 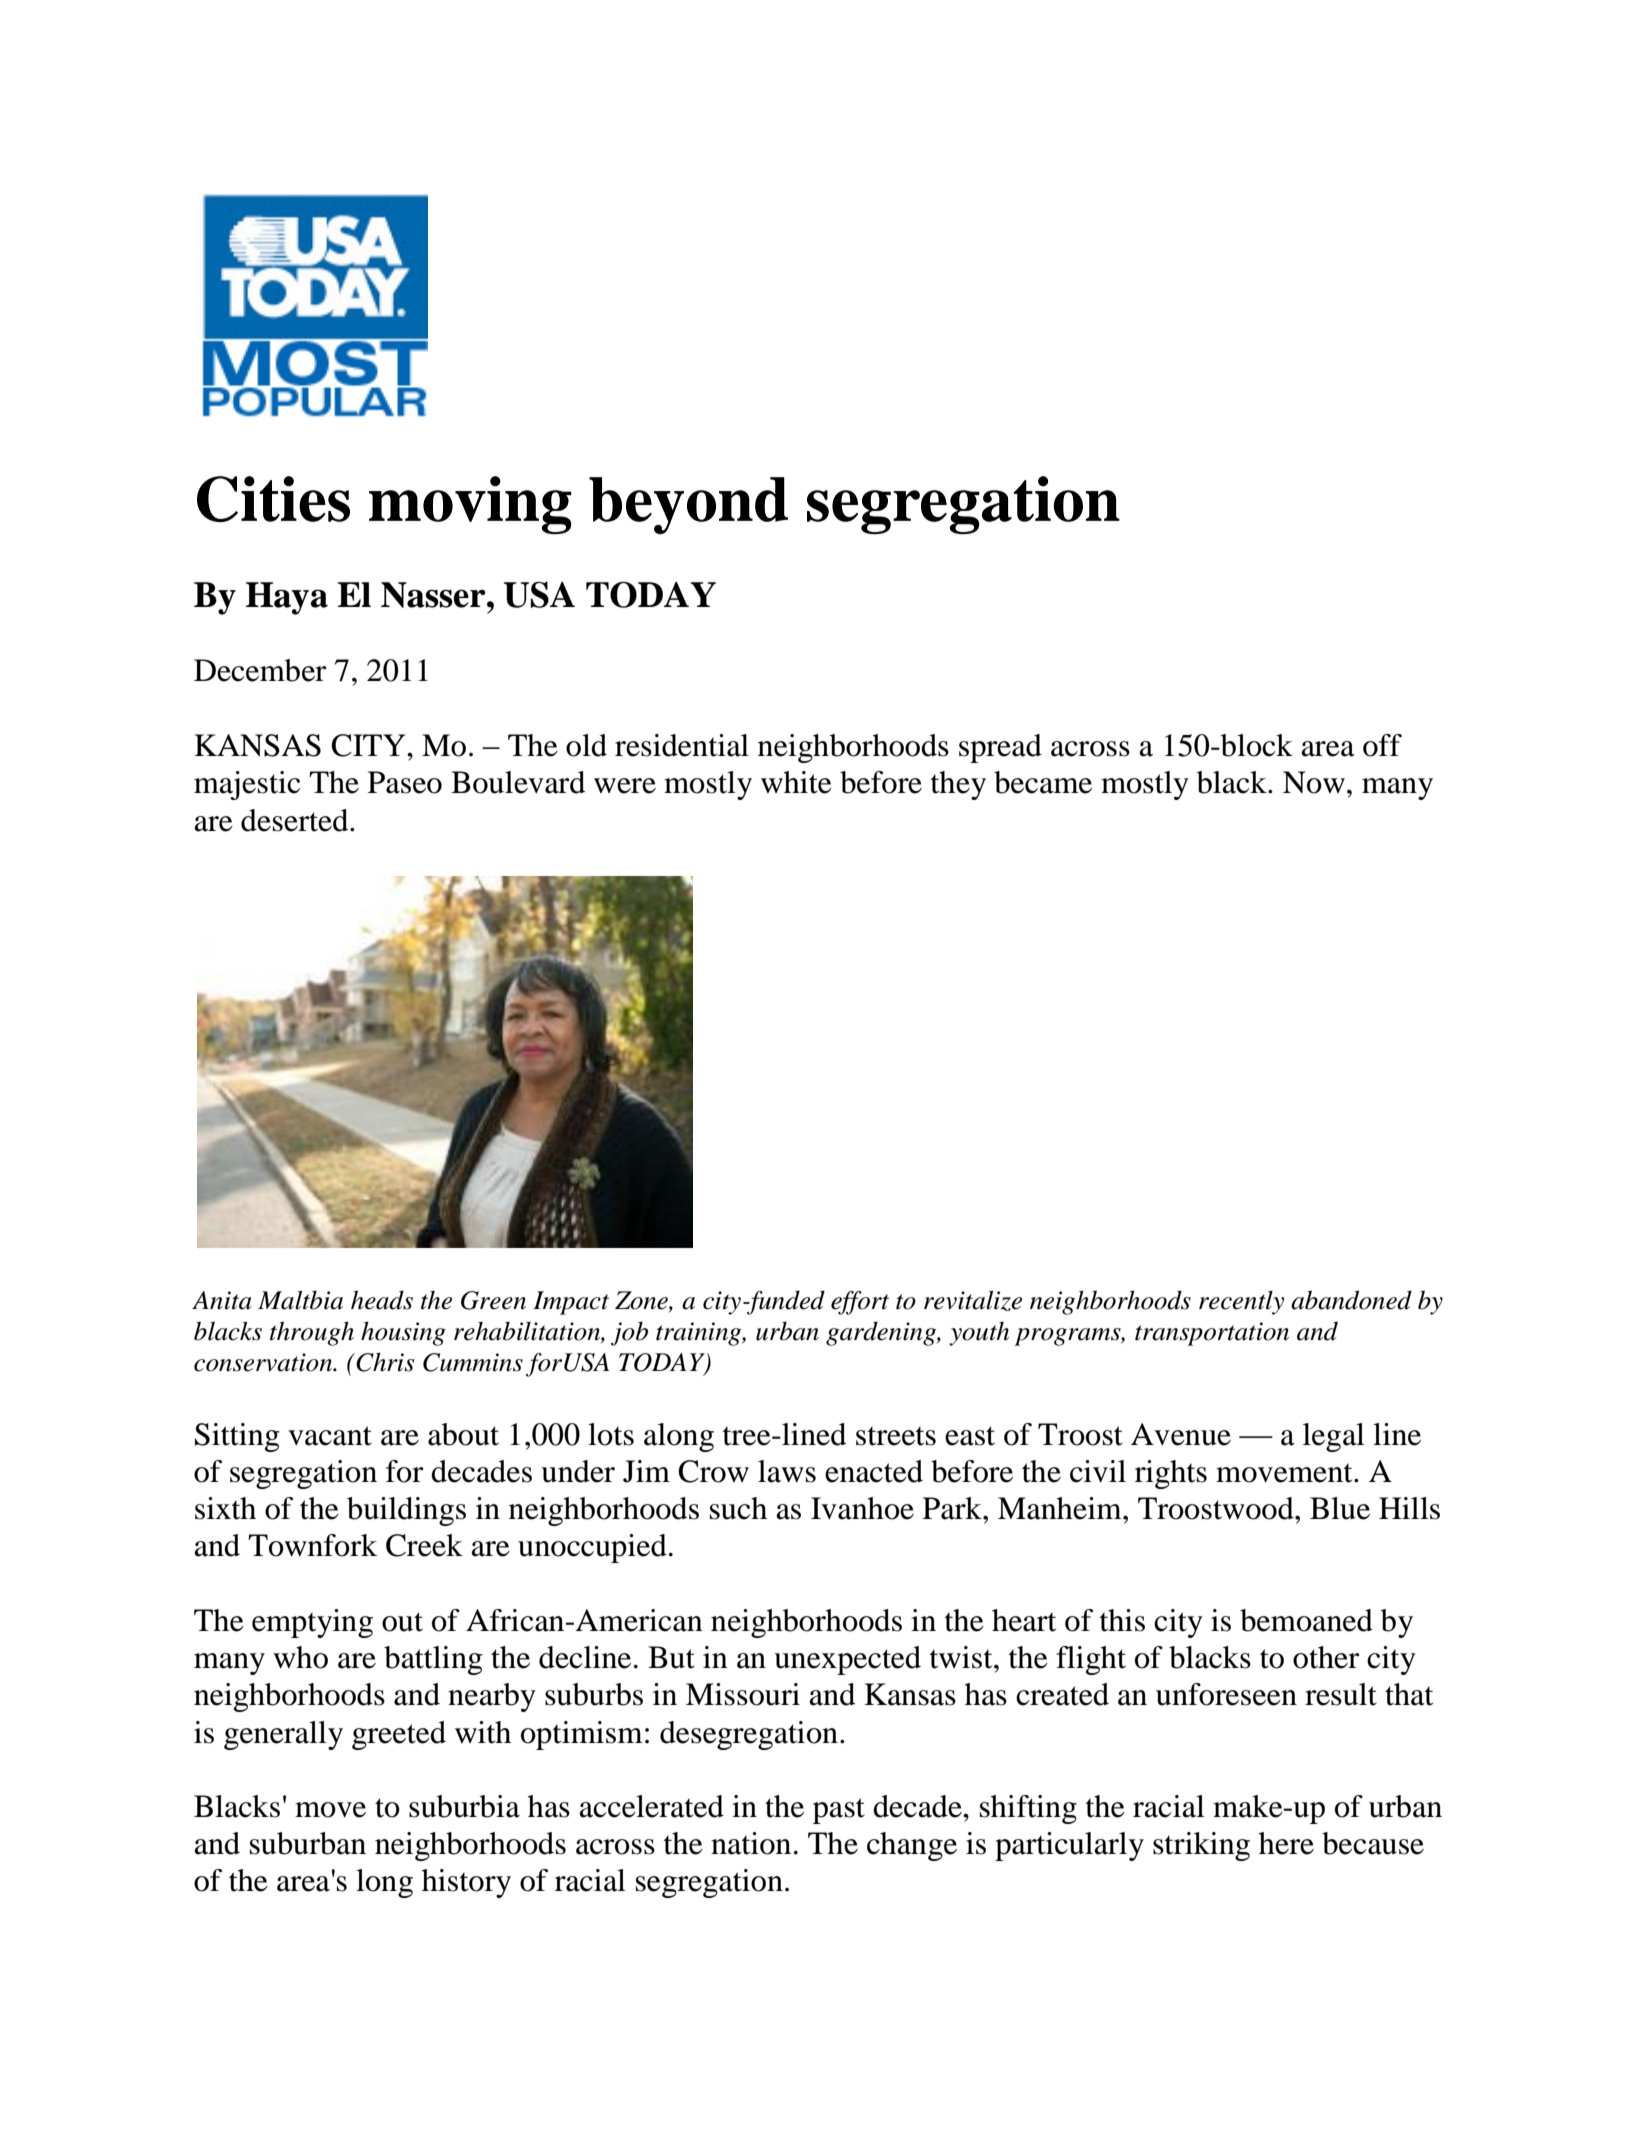 What do you see at coordinates (406, 1511) in the page?
I see `buildings` at bounding box center [406, 1511].
